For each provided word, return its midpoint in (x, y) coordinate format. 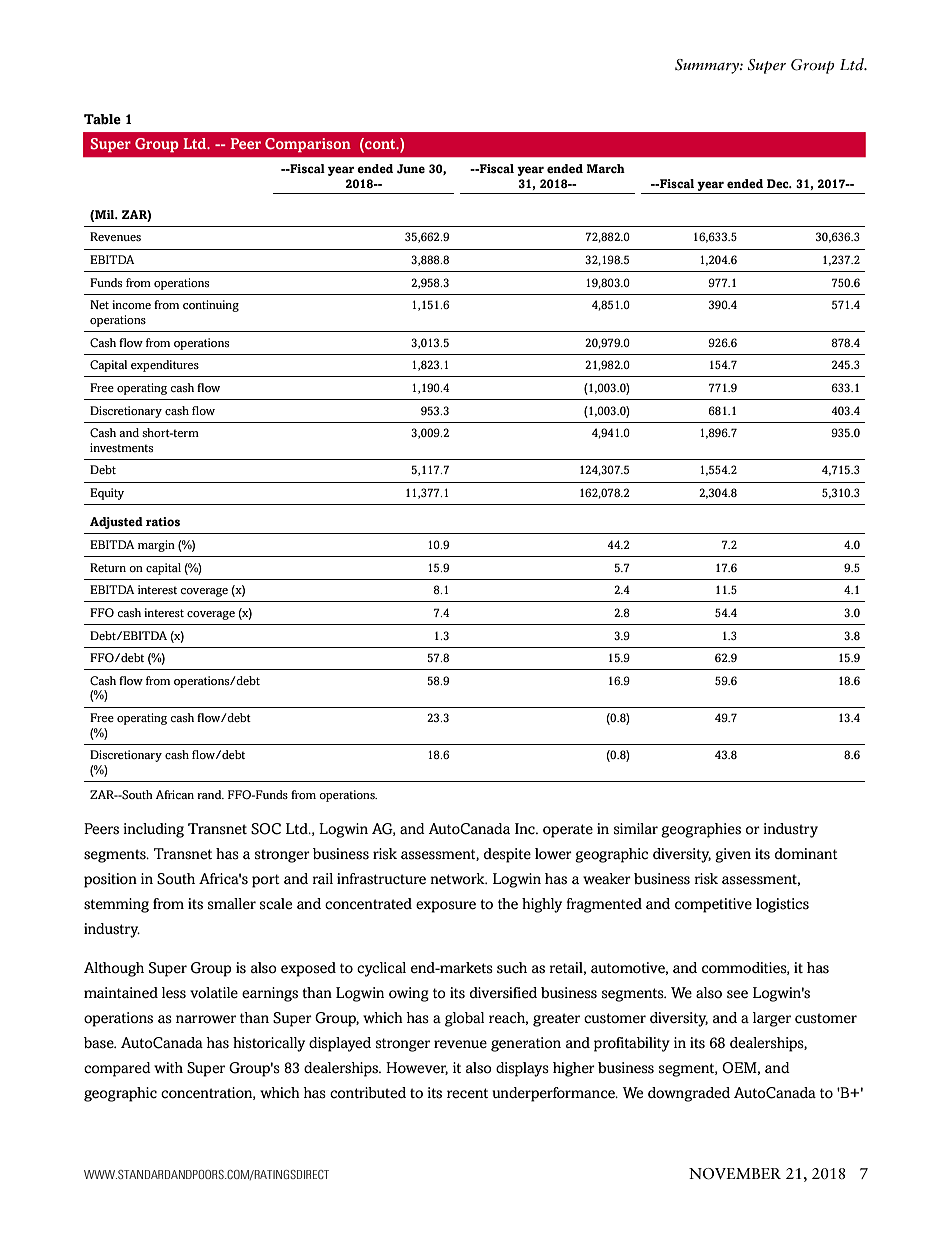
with (168, 1067)
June (411, 169)
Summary (708, 66)
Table (102, 119)
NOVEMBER (735, 1174)
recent (467, 1093)
